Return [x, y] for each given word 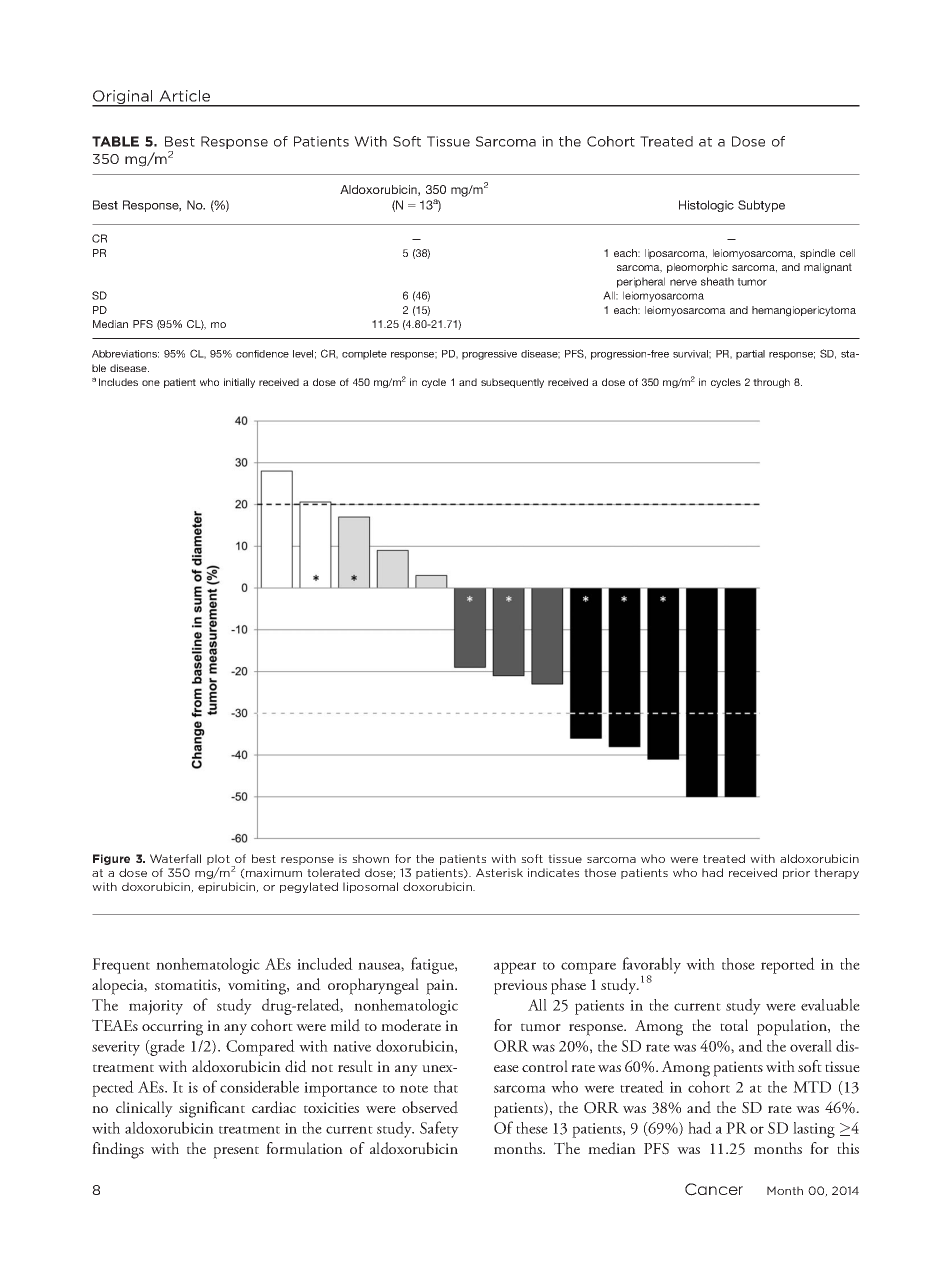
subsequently [512, 383]
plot [219, 860]
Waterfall [175, 858]
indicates [553, 872]
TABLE [115, 141]
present [236, 1152]
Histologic [706, 206]
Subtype [761, 206]
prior [796, 873]
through [771, 383]
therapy [836, 873]
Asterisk [499, 872]
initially [239, 383]
